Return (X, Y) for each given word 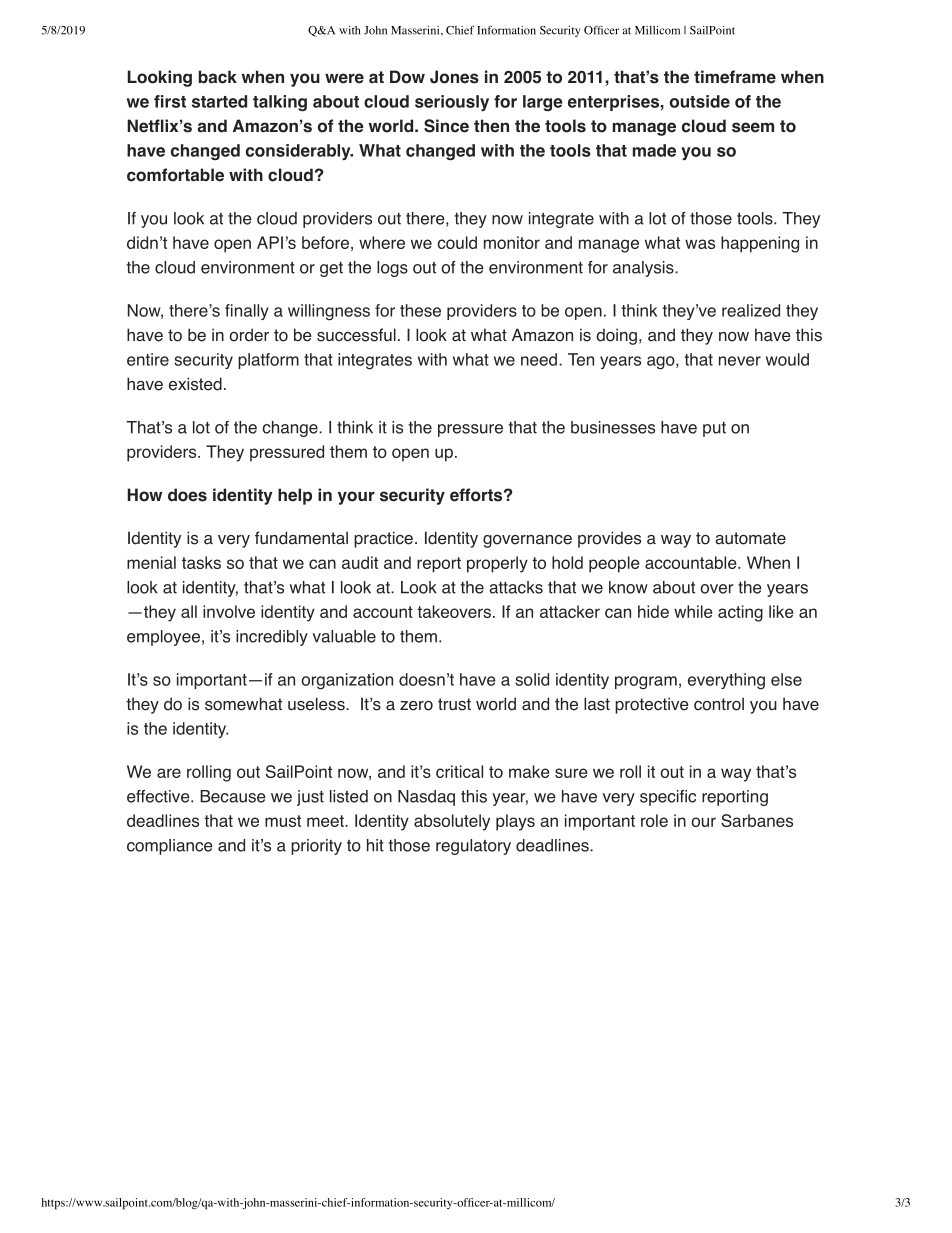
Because (233, 796)
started (219, 101)
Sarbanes (757, 820)
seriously (452, 103)
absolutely (452, 822)
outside (700, 101)
